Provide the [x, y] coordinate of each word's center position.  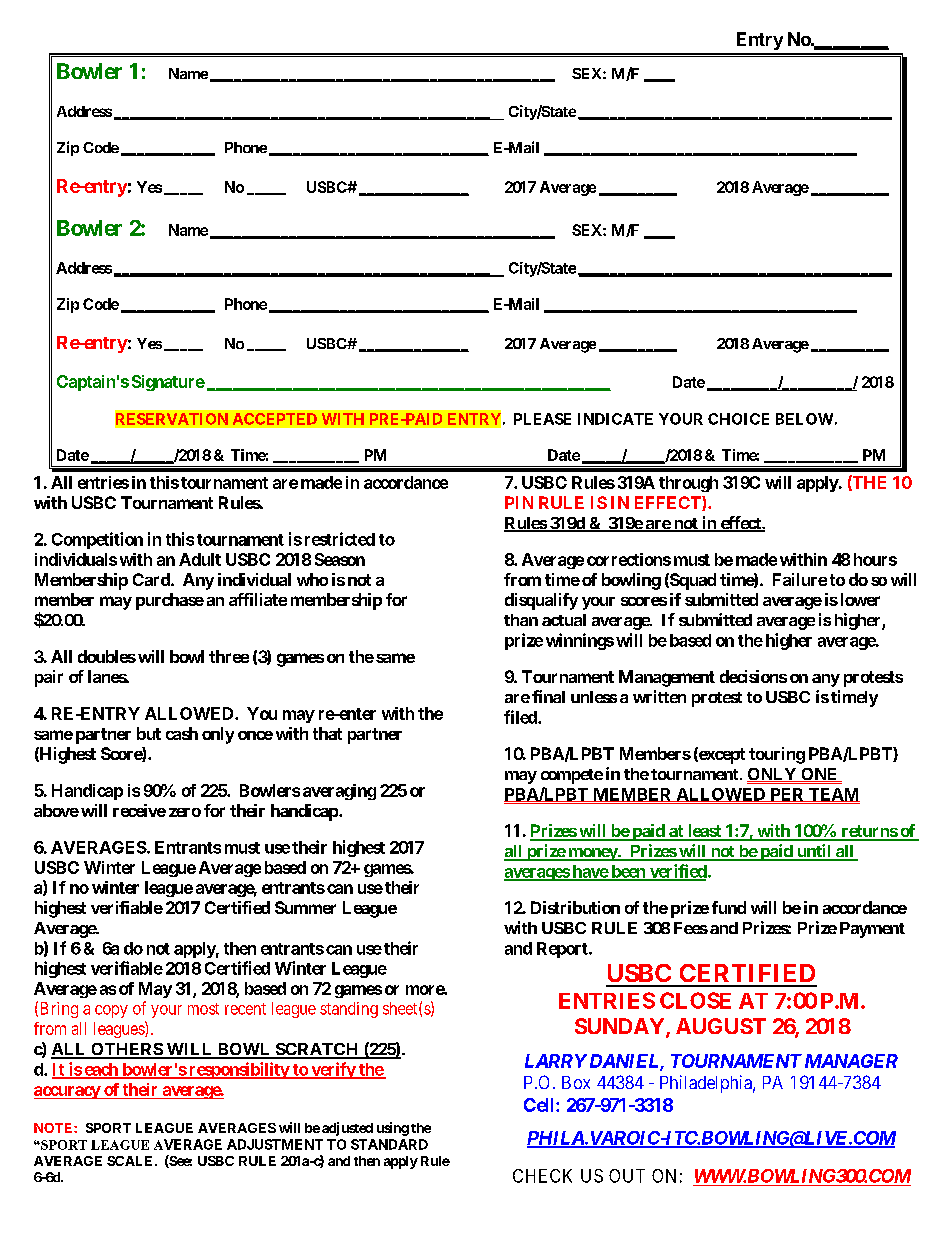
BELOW [804, 419]
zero [185, 812]
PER [787, 795]
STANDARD [389, 1144]
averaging [339, 792]
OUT [627, 1176]
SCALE [131, 1161]
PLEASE [542, 419]
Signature [168, 383]
